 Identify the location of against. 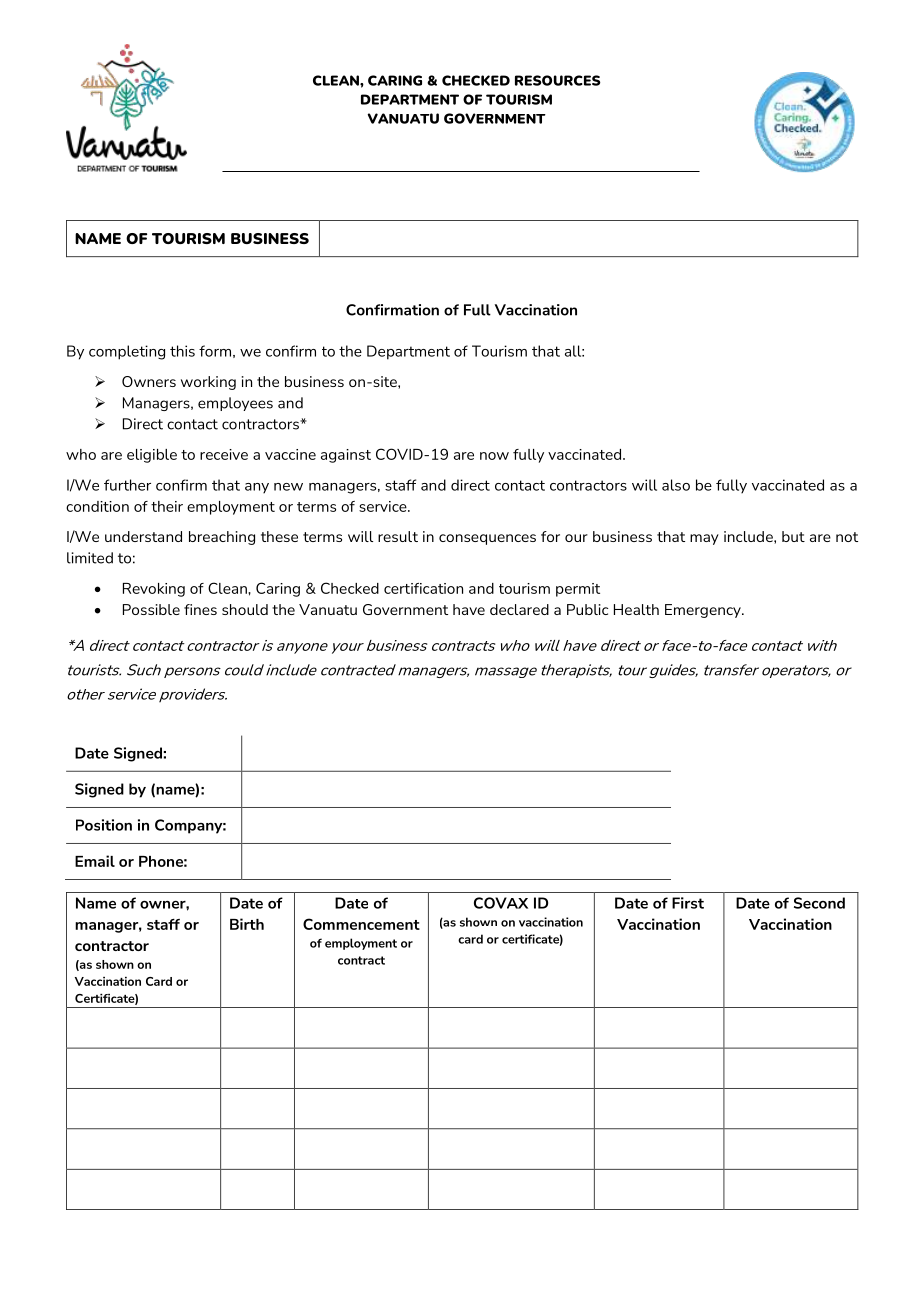
(346, 456).
